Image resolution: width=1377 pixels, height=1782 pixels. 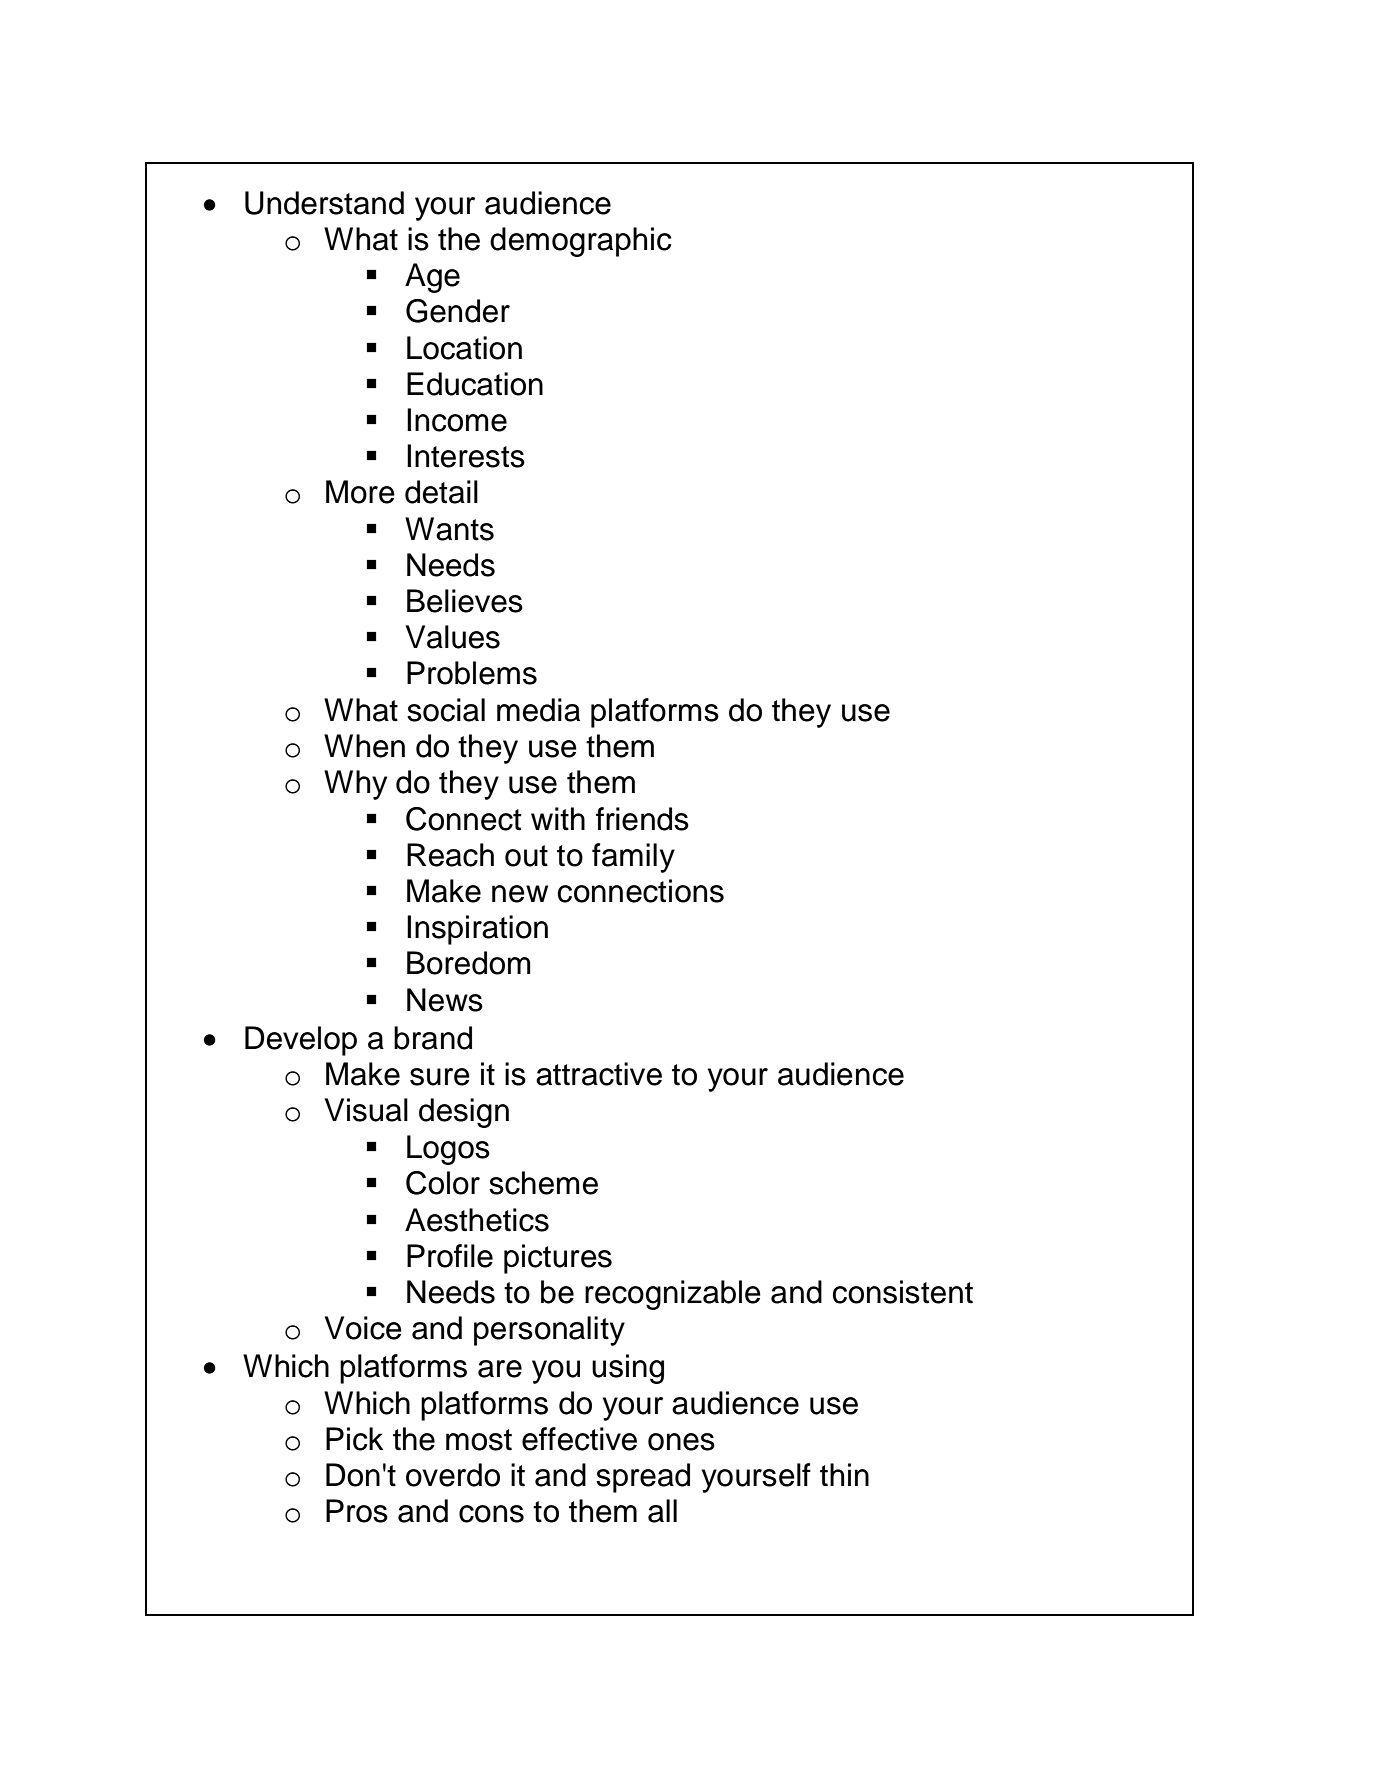 What do you see at coordinates (355, 785) in the screenshot?
I see `Why` at bounding box center [355, 785].
